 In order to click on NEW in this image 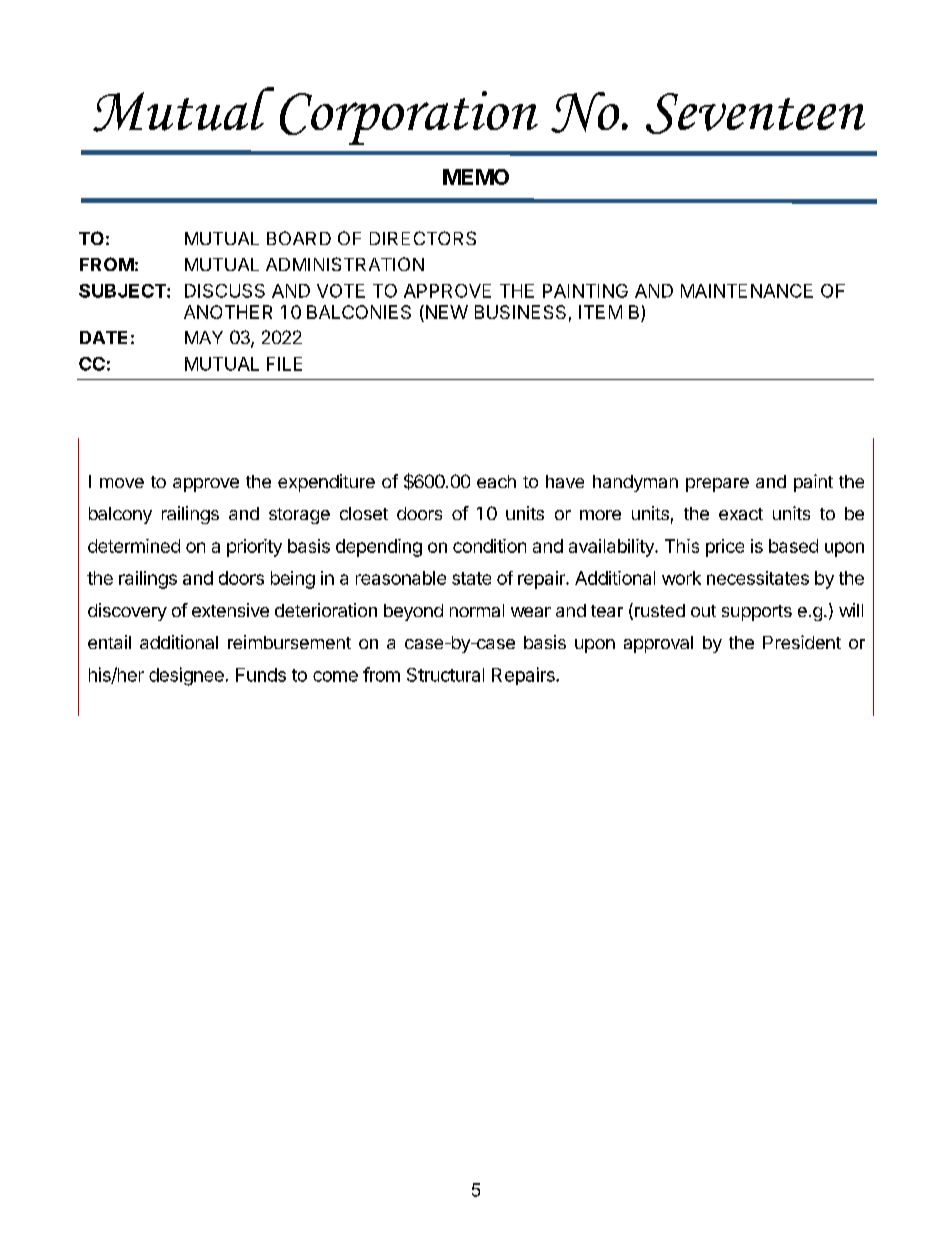, I will do `click(445, 312)`.
